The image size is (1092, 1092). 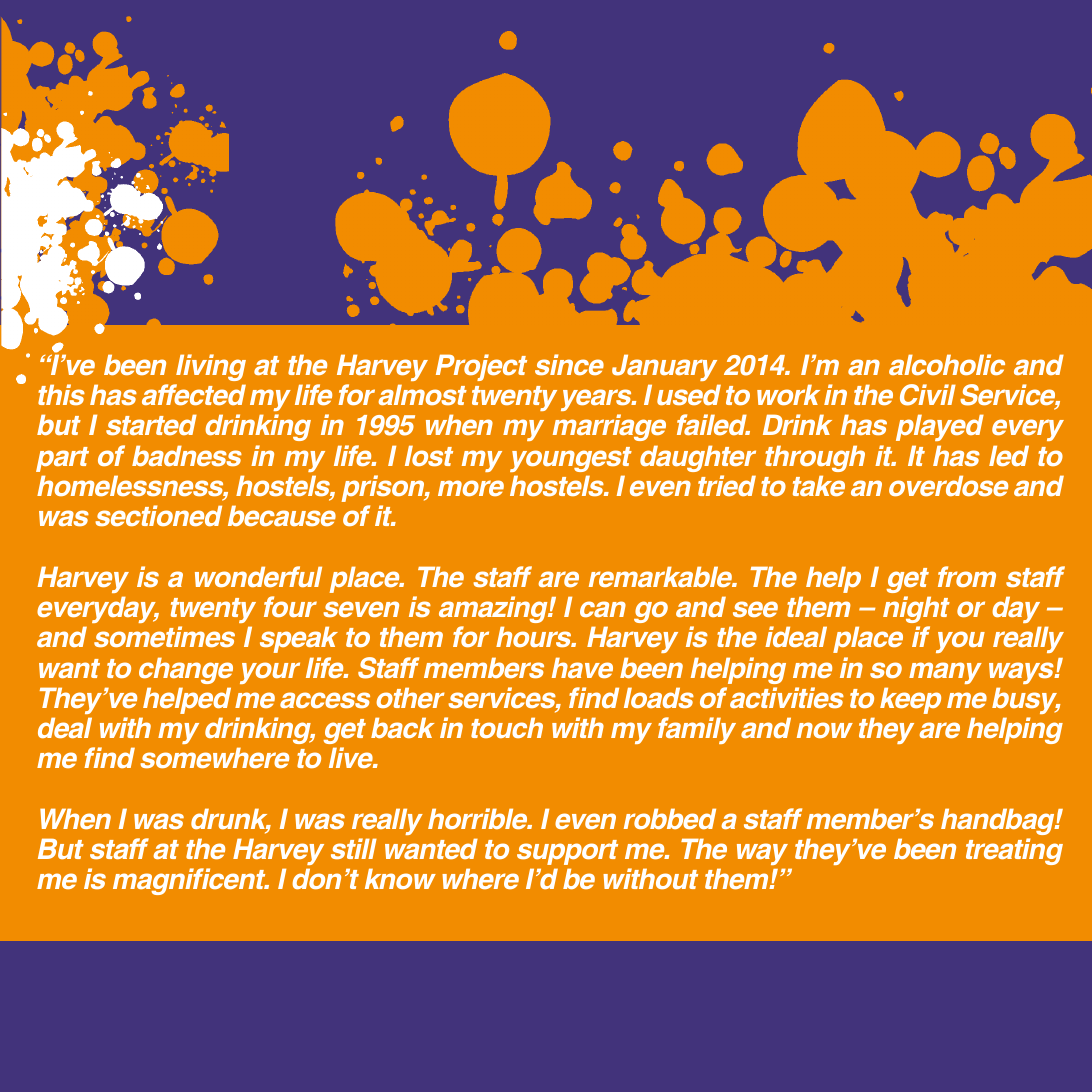 I want to click on since, so click(x=569, y=364).
